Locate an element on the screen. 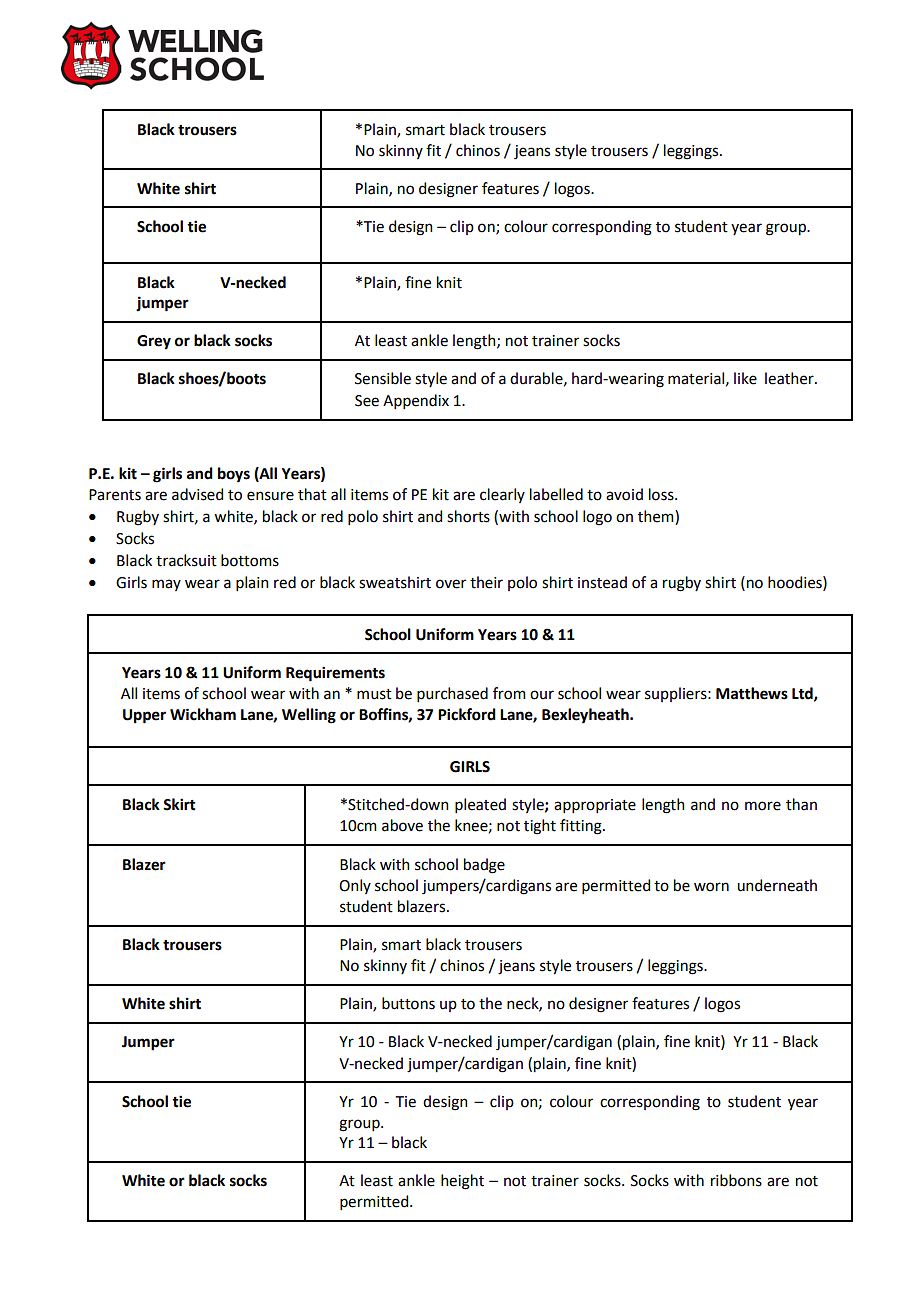 The image size is (924, 1307). Skirt is located at coordinates (179, 804).
